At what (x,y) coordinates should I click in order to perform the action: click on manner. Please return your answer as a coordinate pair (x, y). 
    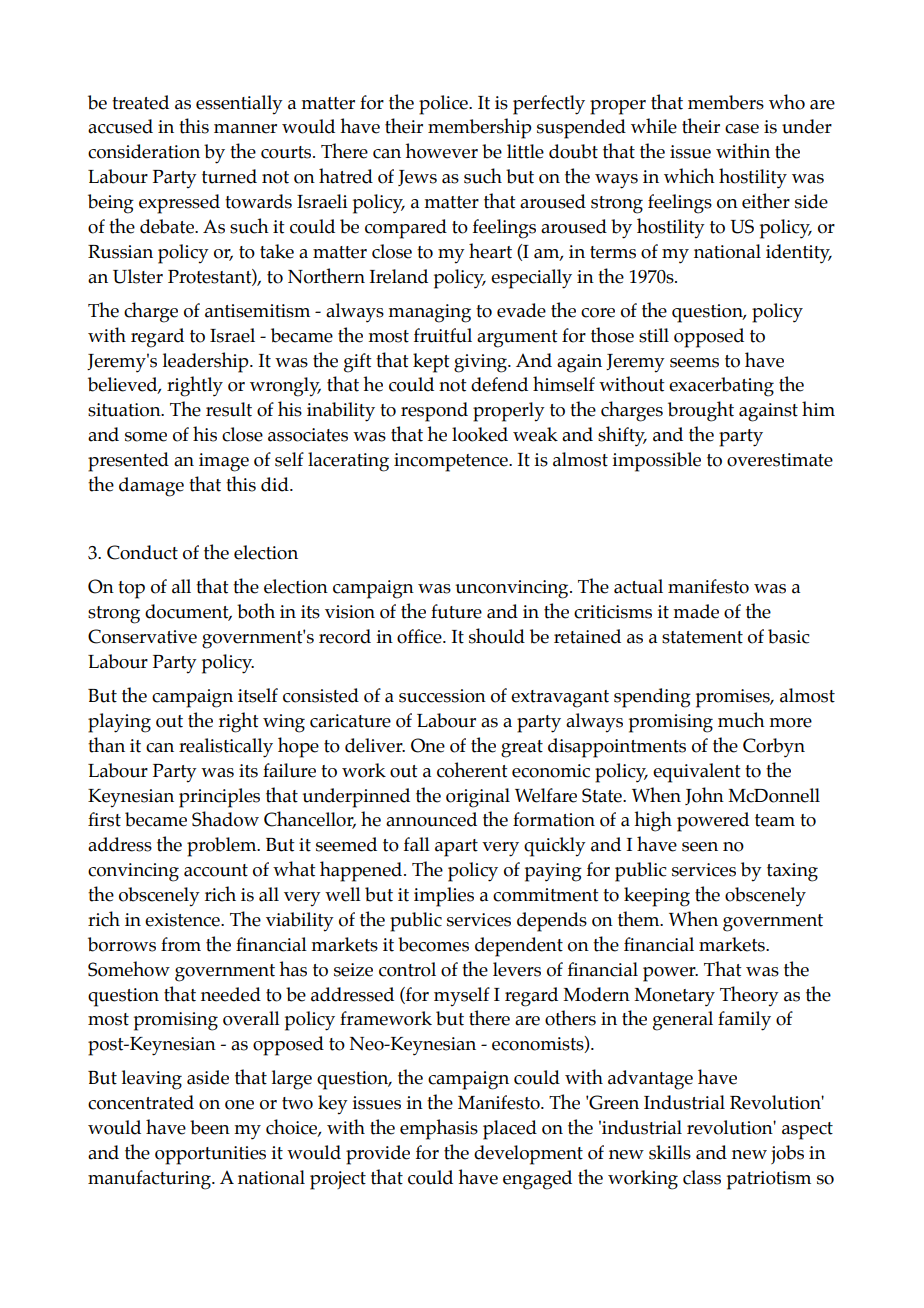
    Looking at the image, I should click on (245, 129).
